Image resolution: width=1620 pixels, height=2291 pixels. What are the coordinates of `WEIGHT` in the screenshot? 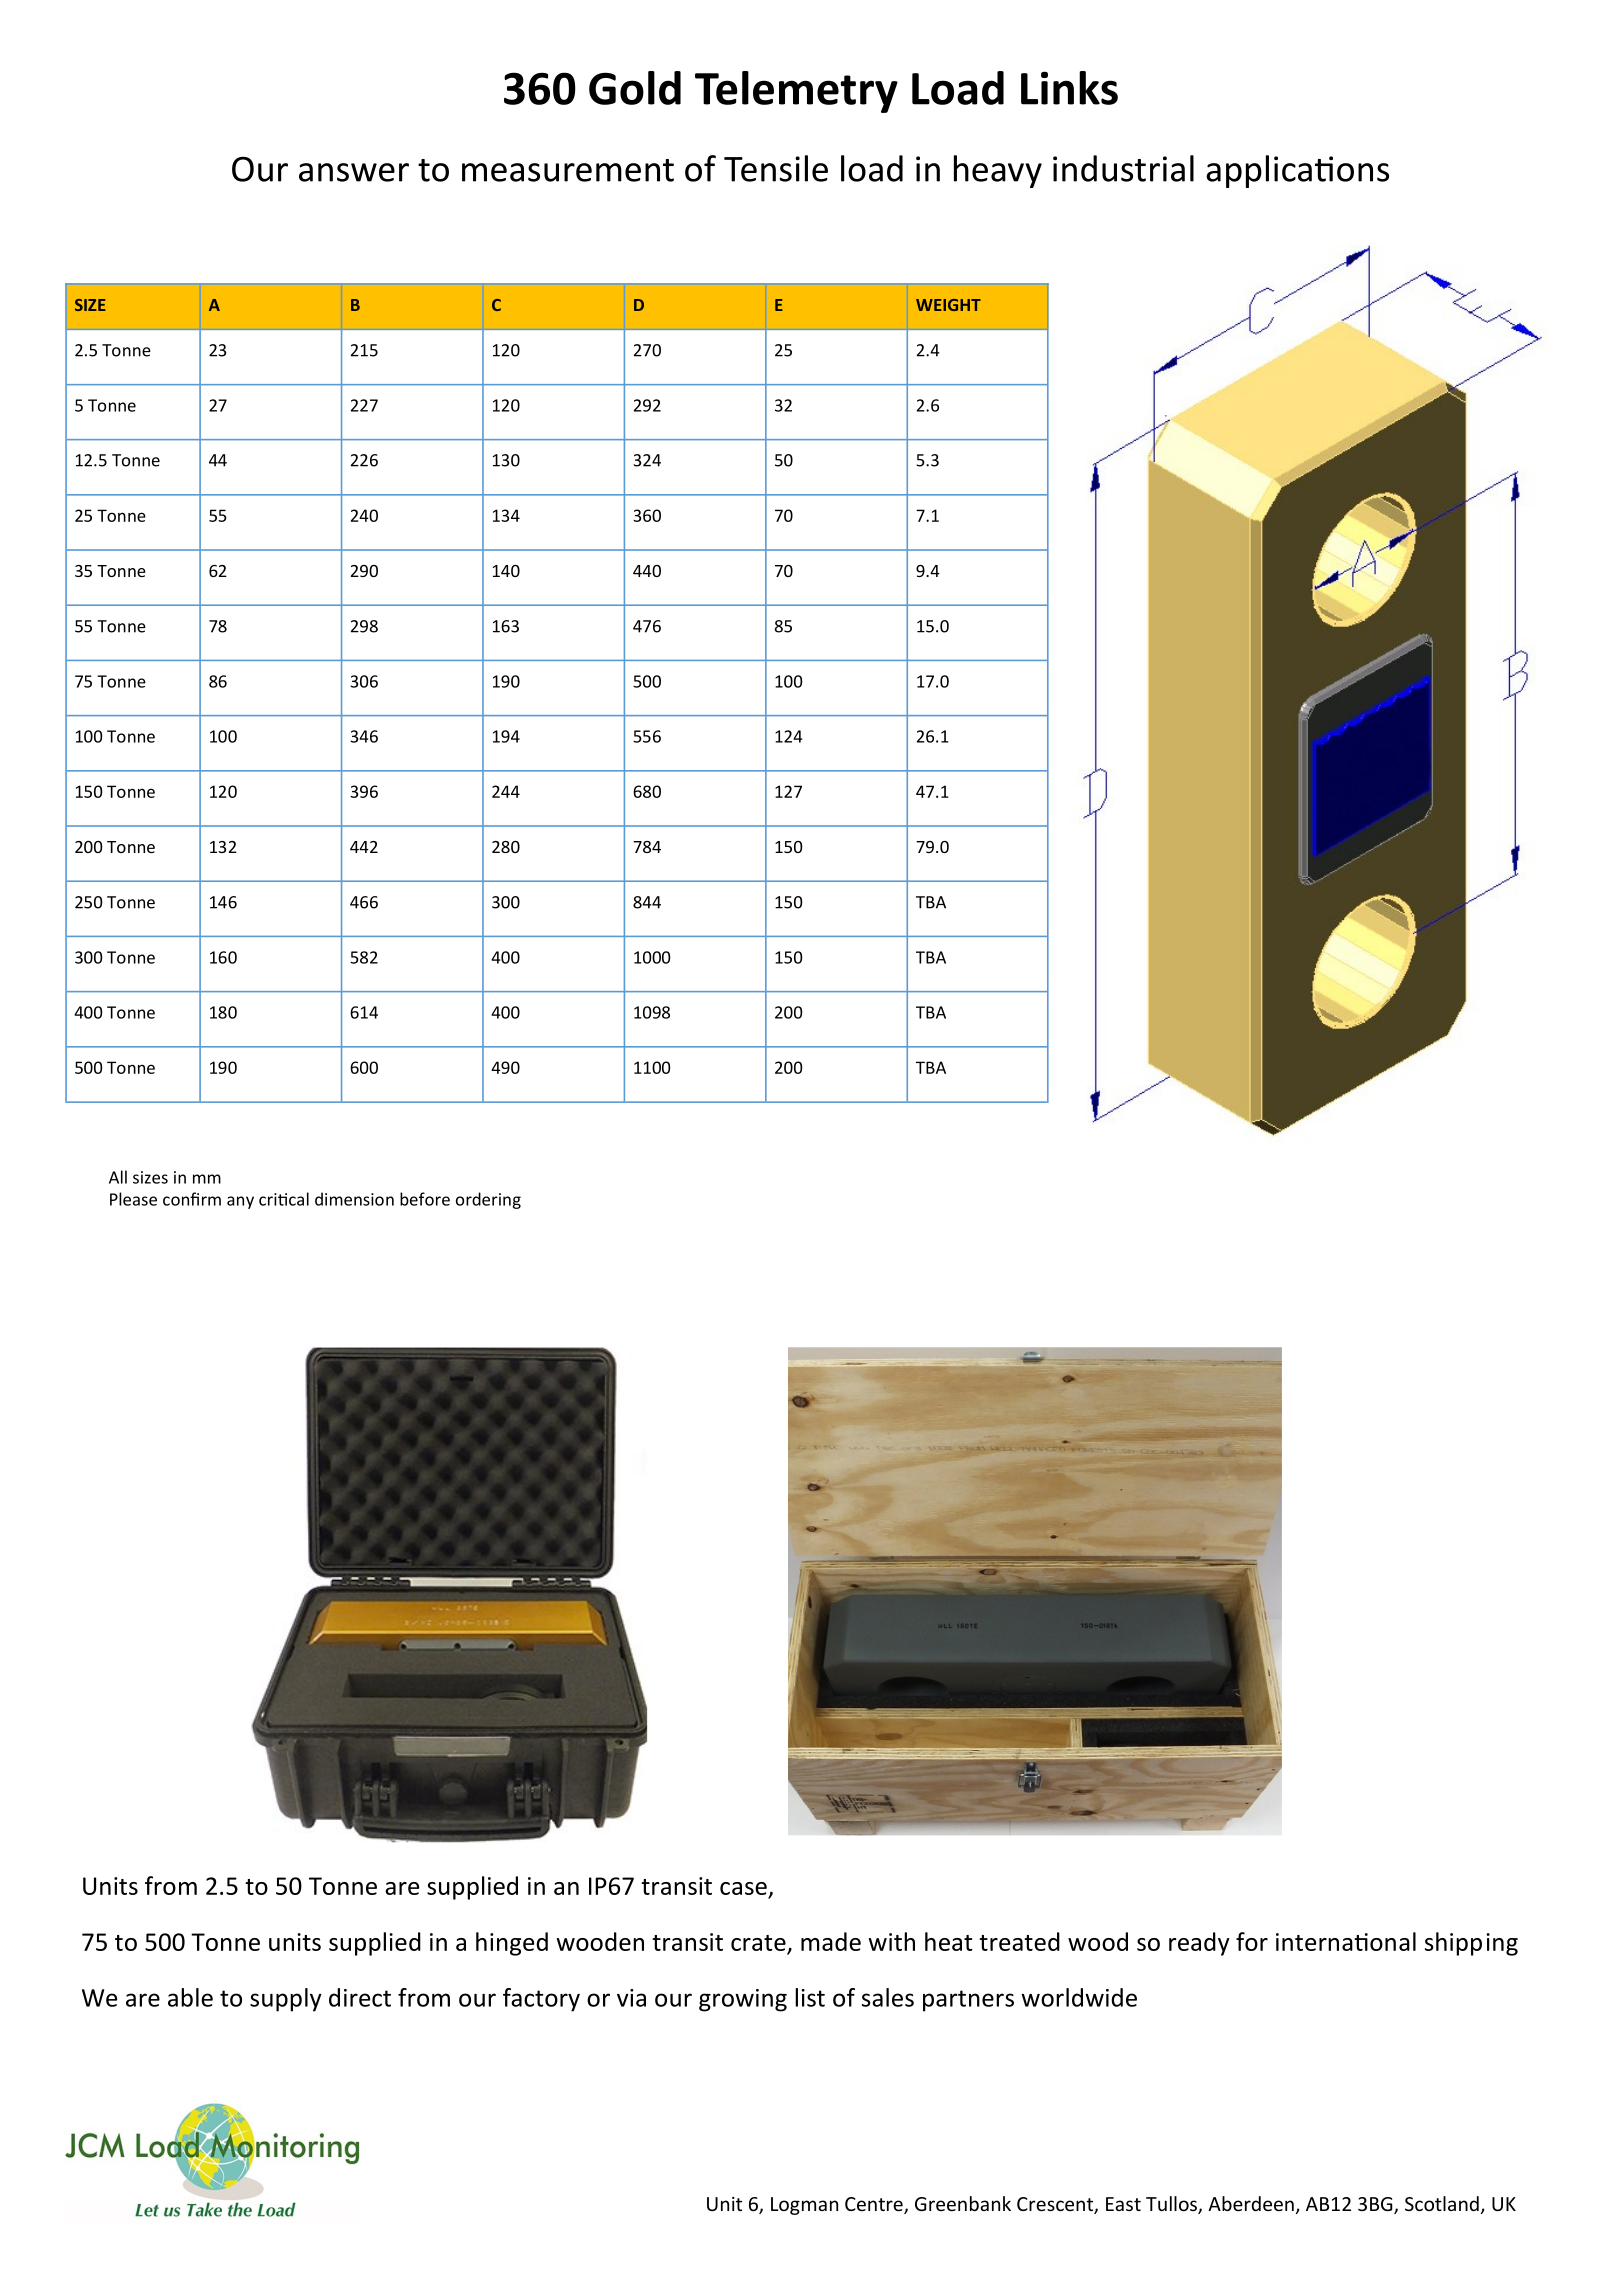 It's located at (948, 305).
